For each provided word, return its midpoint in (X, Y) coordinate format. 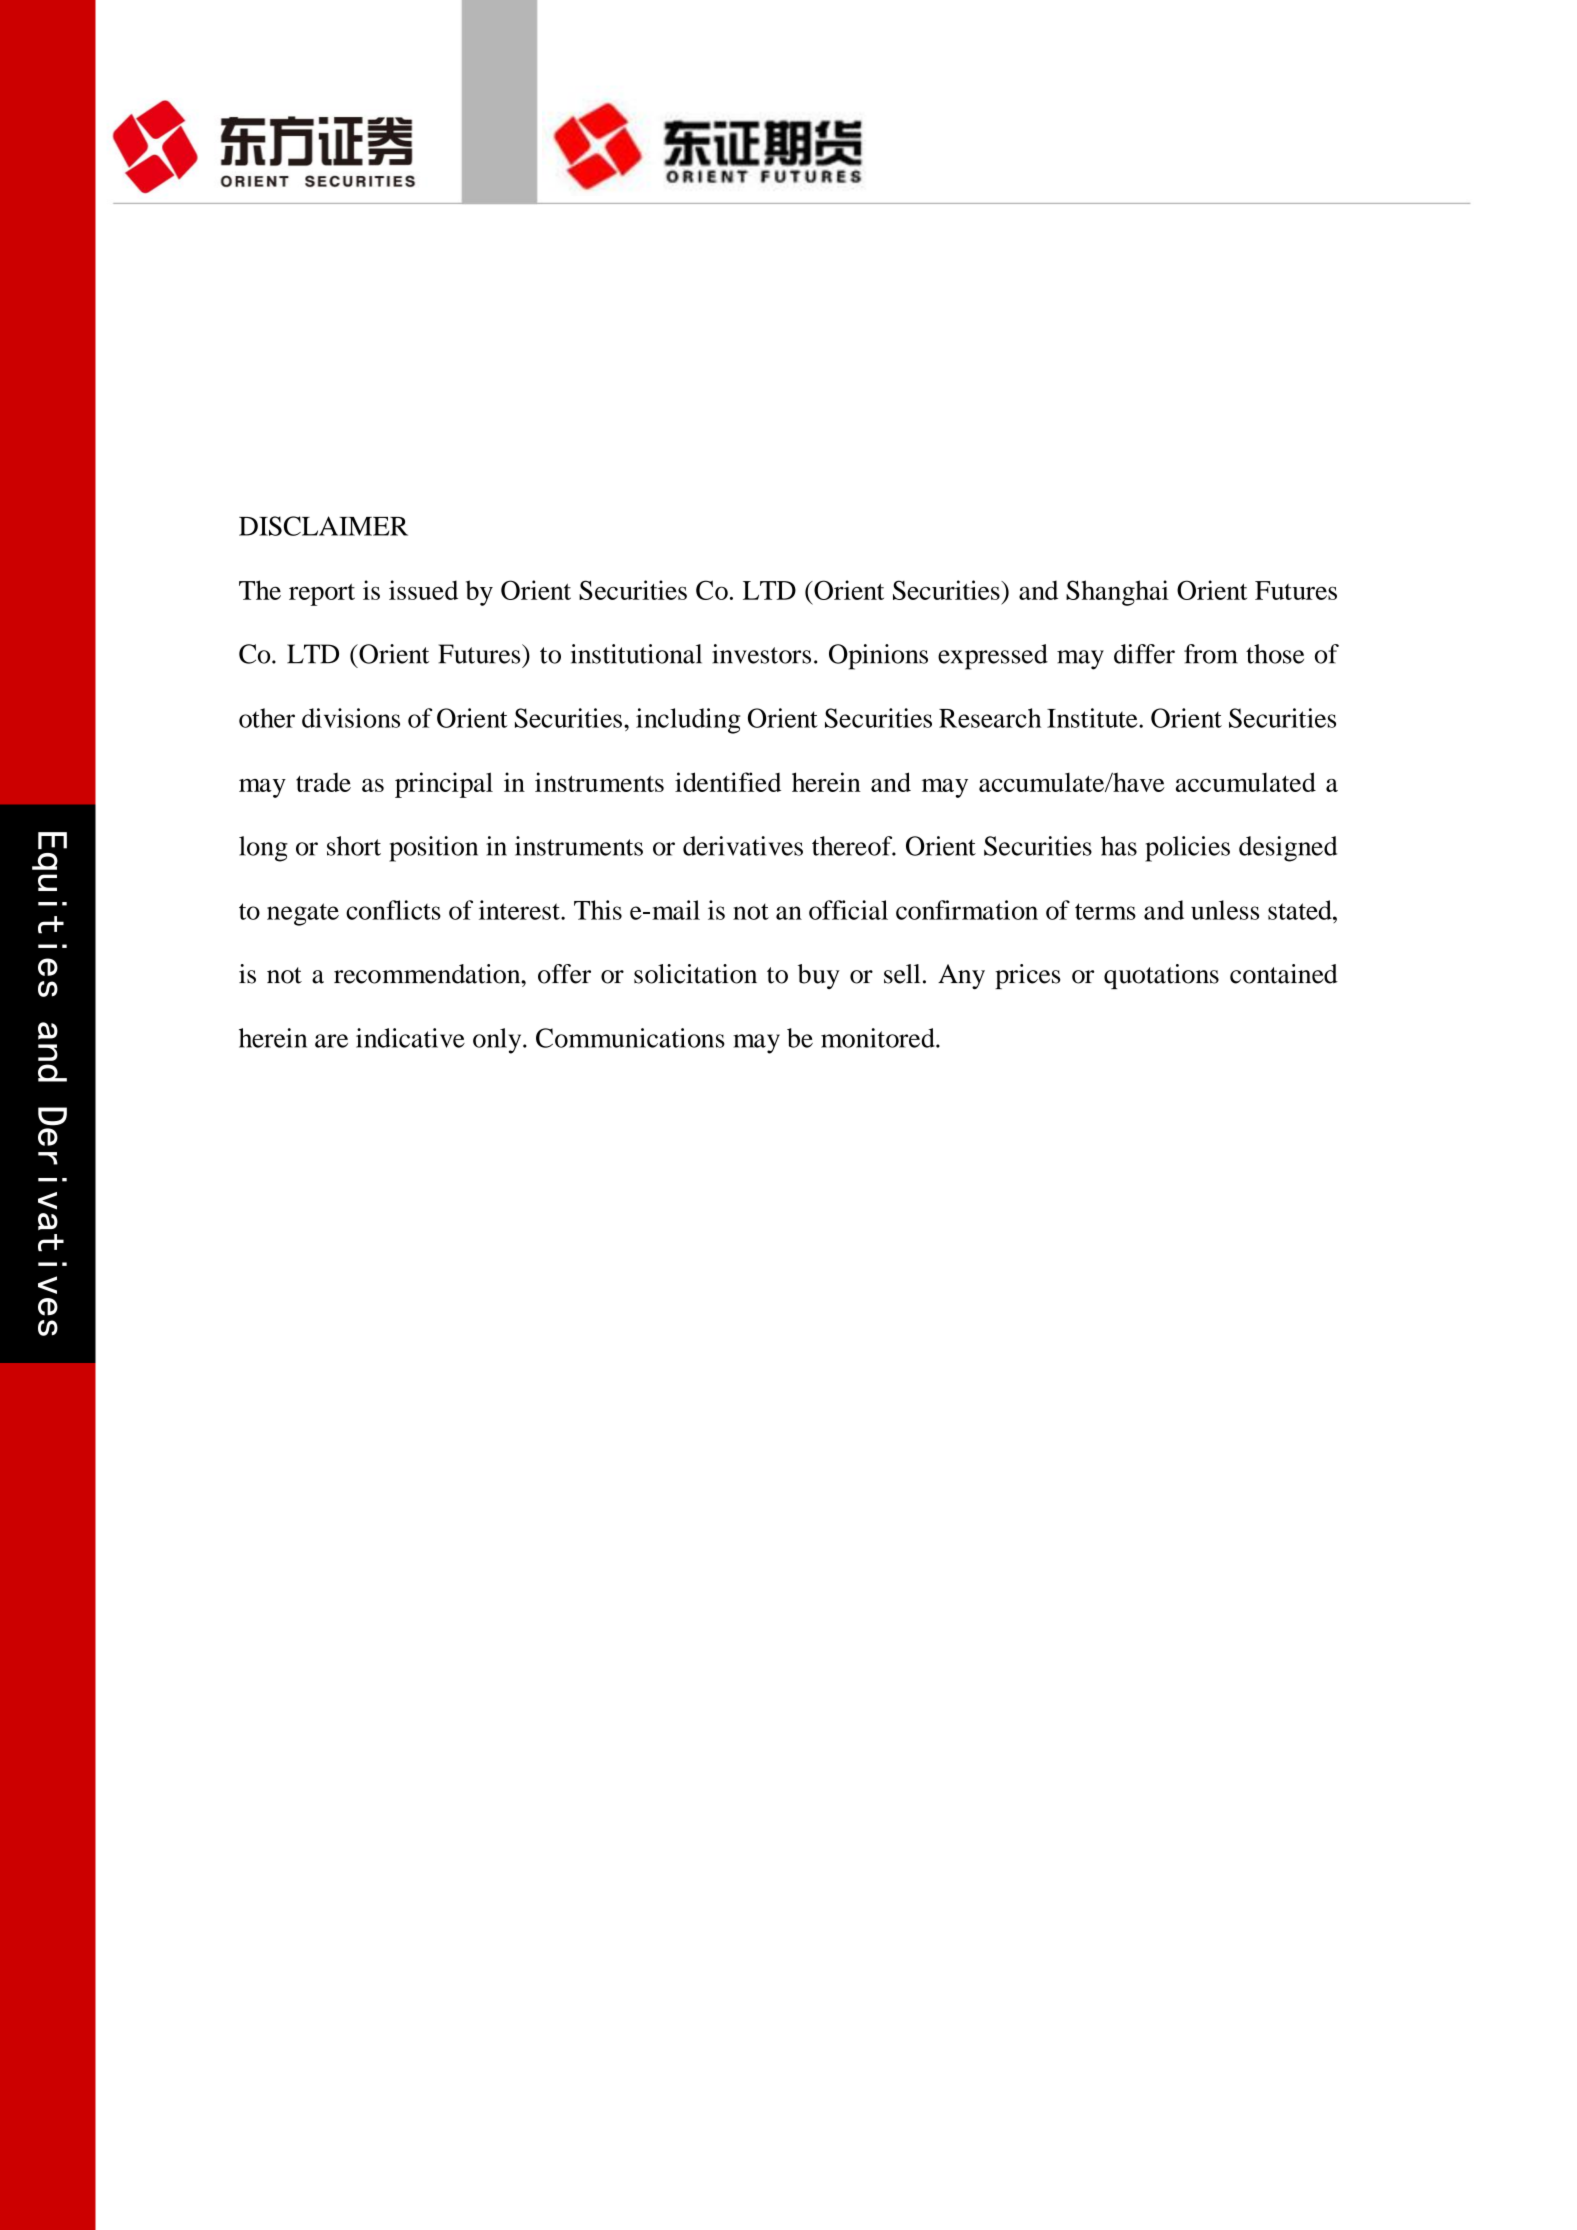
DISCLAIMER (323, 526)
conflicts (393, 910)
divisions (351, 718)
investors (761, 654)
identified (728, 782)
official (848, 910)
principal (444, 785)
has (1119, 846)
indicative (410, 1038)
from (1211, 654)
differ (1144, 654)
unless (1225, 910)
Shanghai (1117, 593)
